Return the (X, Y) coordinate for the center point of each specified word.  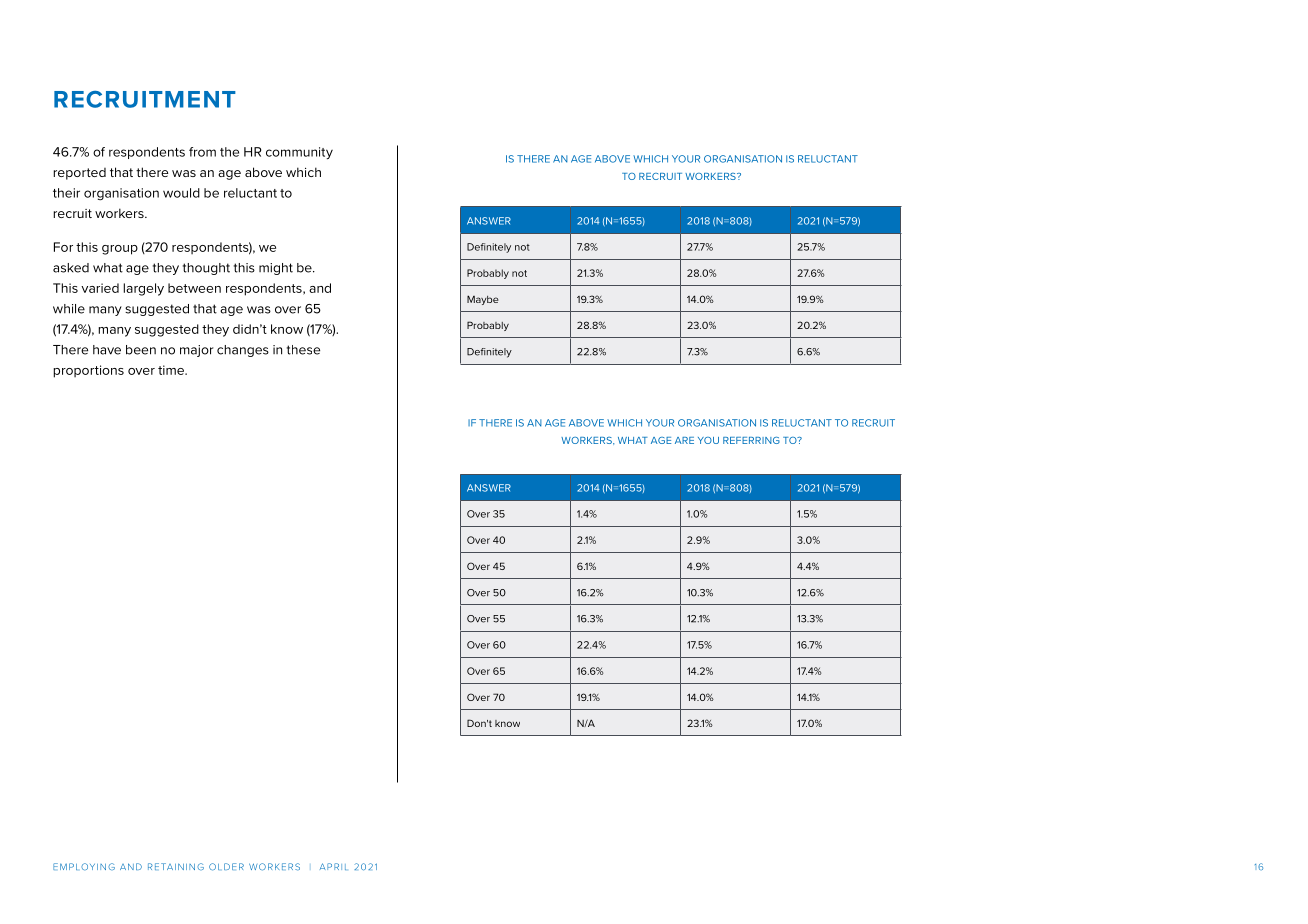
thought (206, 269)
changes (243, 351)
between (194, 288)
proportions (88, 371)
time (172, 370)
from (202, 152)
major (197, 351)
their (66, 193)
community (299, 153)
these (303, 350)
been (141, 350)
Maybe (483, 300)
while (69, 309)
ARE (684, 440)
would (181, 193)
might (276, 269)
